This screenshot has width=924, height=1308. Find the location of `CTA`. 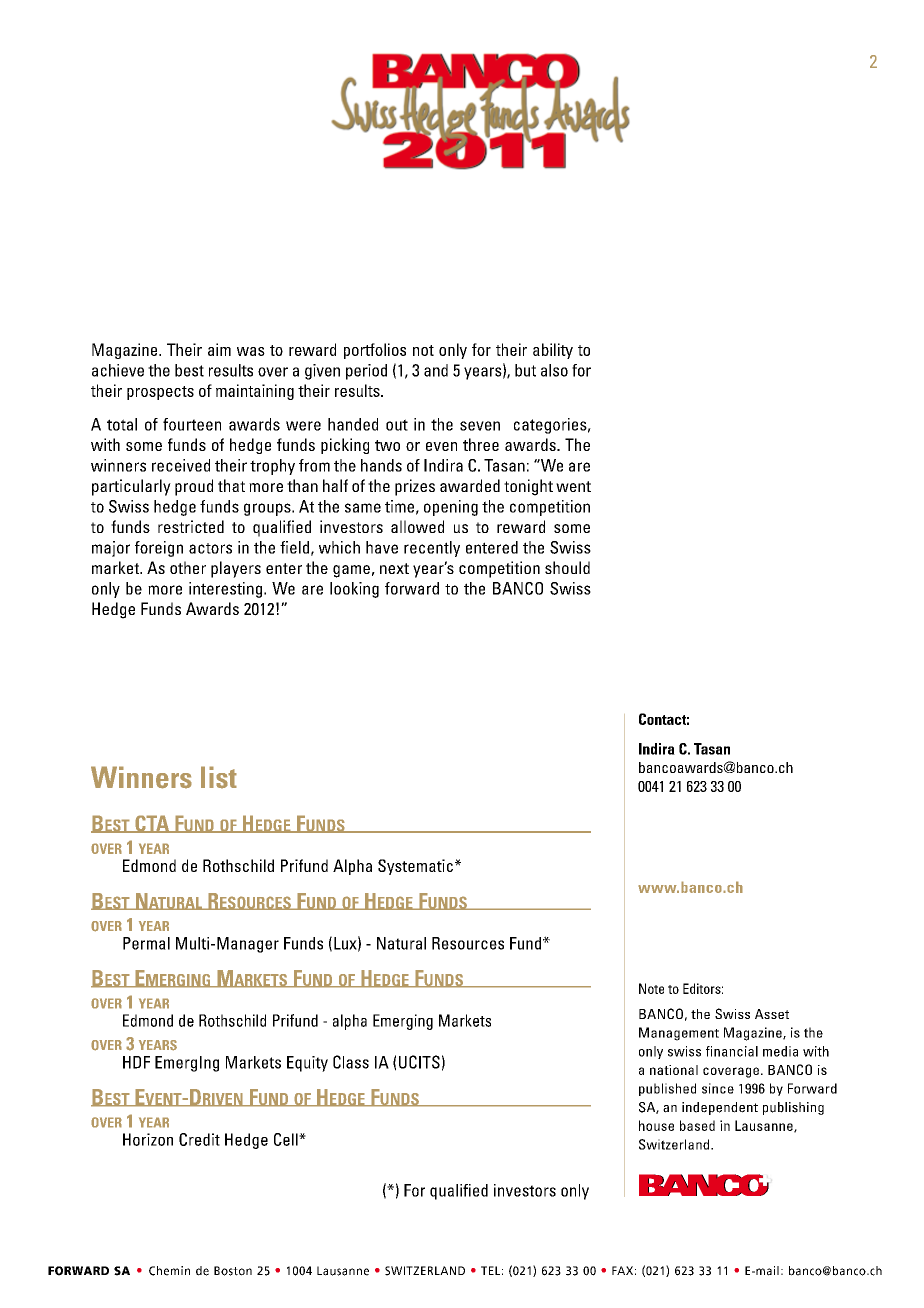

CTA is located at coordinates (152, 824).
